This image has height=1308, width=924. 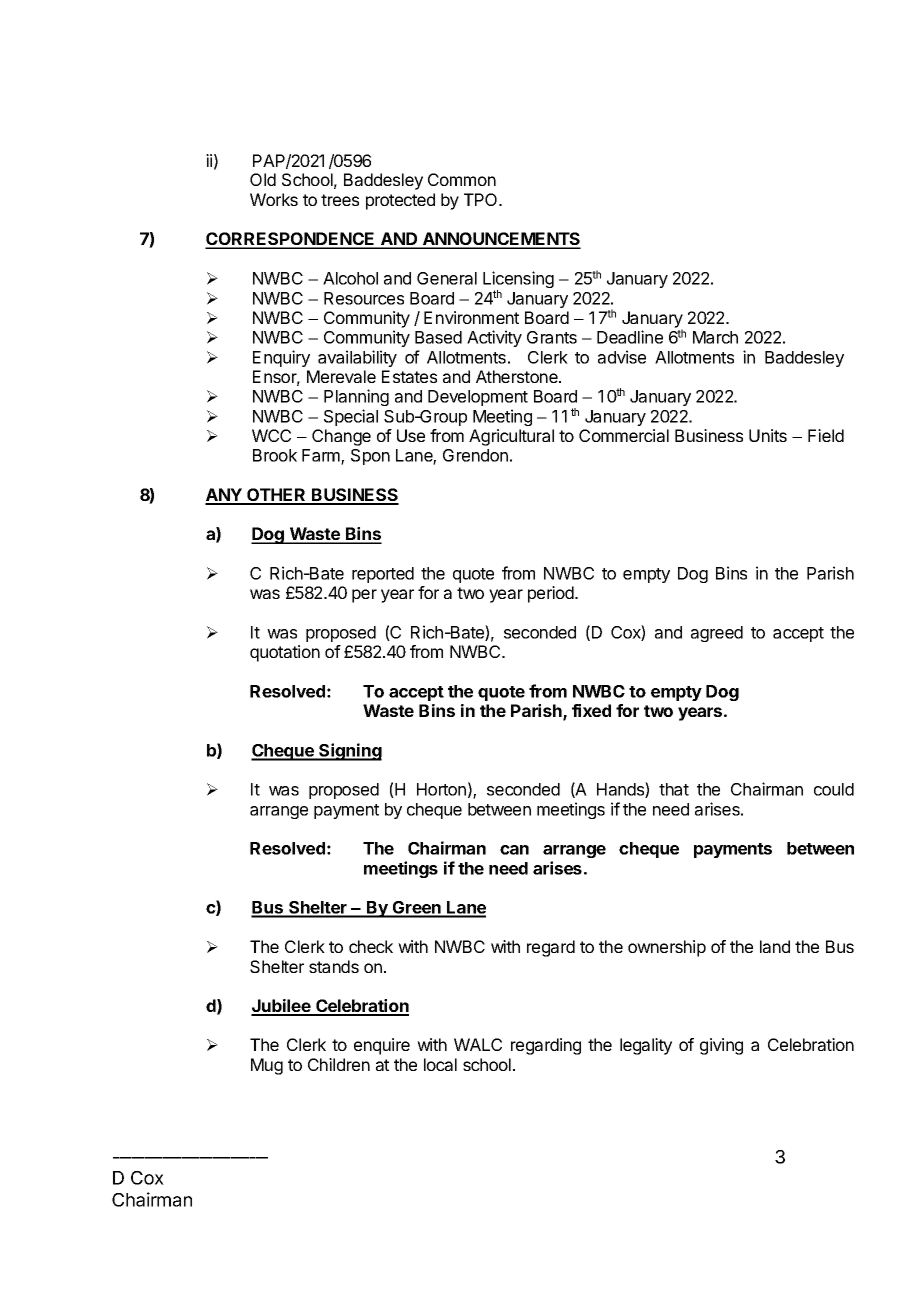 I want to click on Signing, so click(x=349, y=752).
